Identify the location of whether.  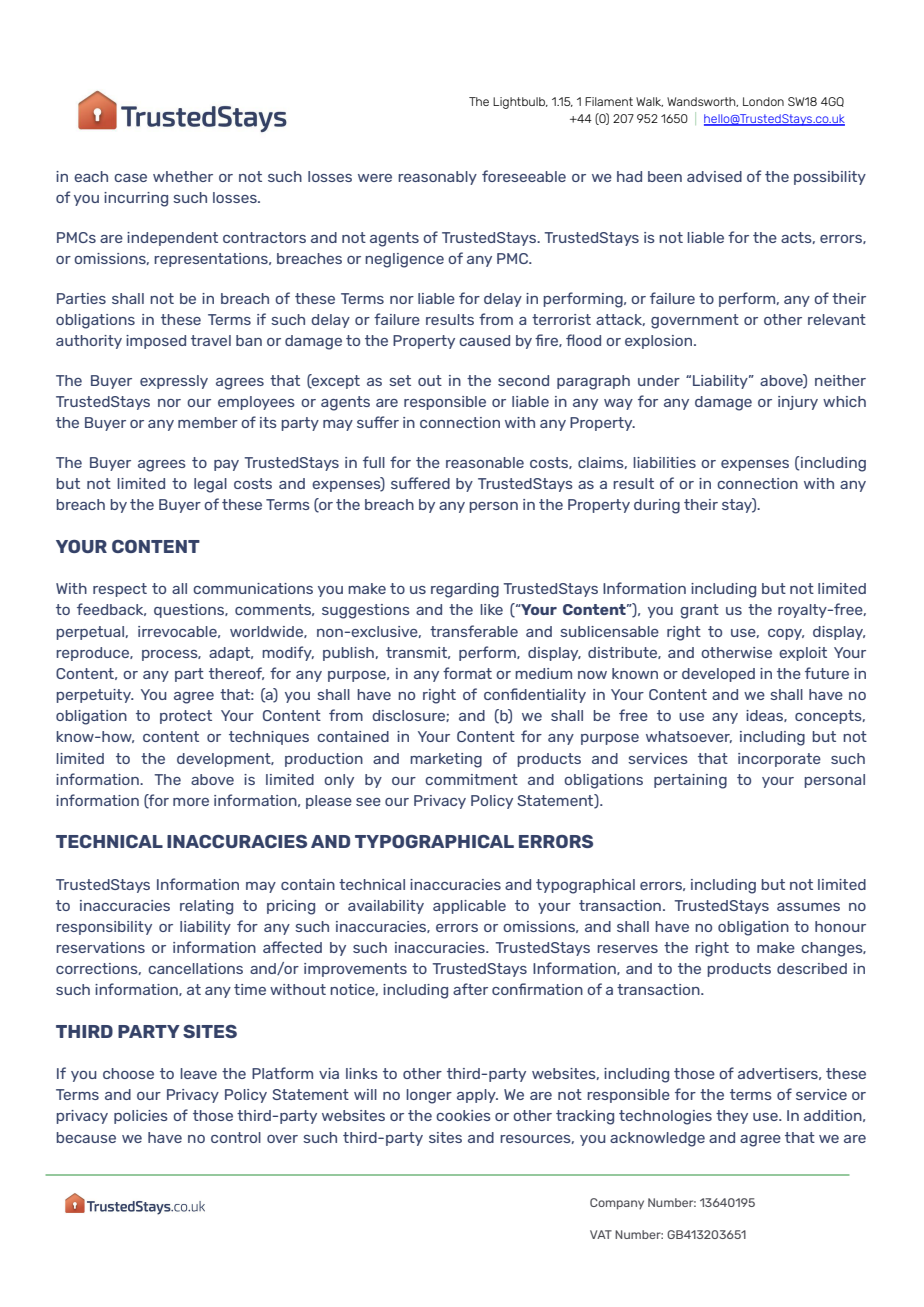
(183, 176).
